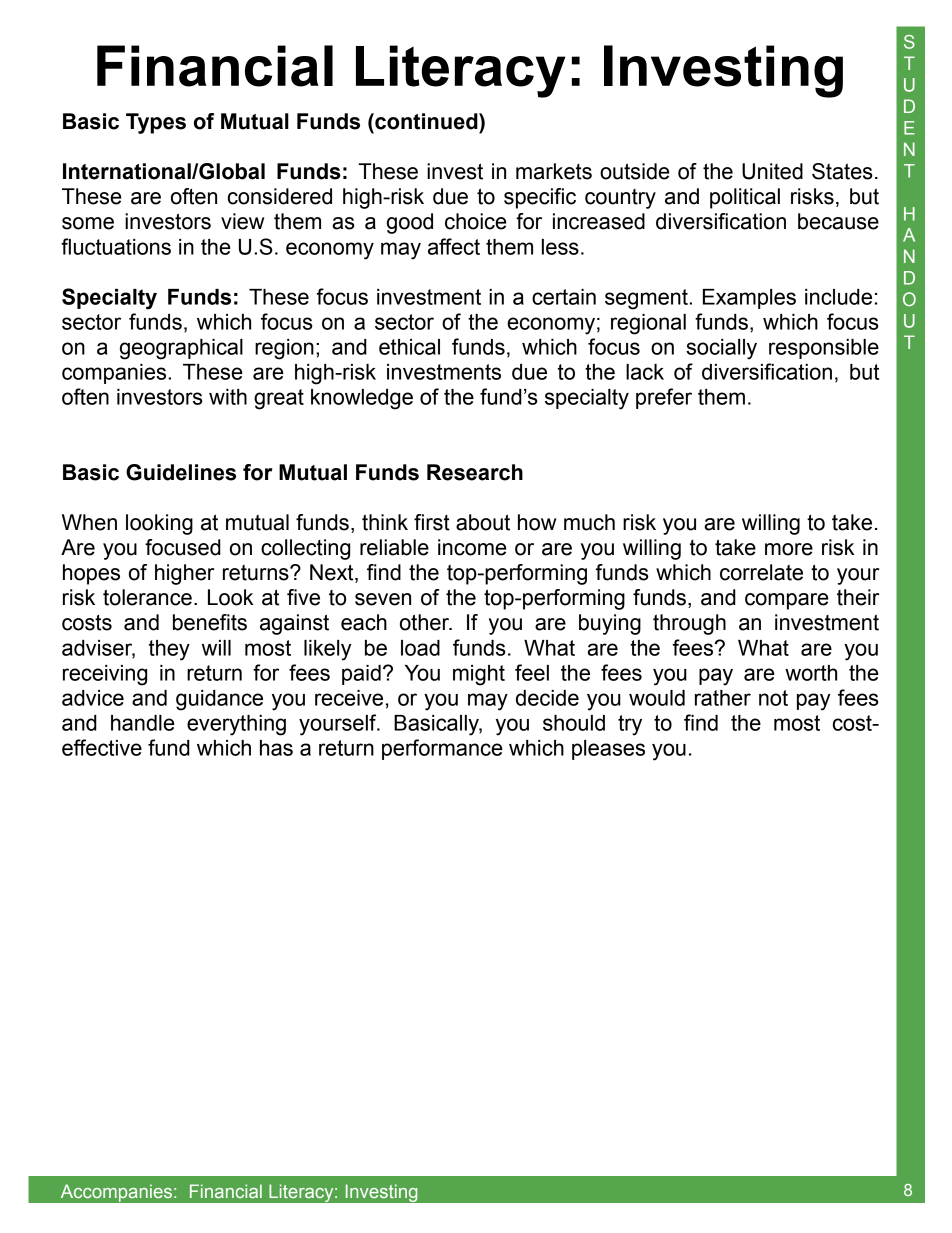  Describe the element at coordinates (472, 547) in the image. I see `income` at that location.
